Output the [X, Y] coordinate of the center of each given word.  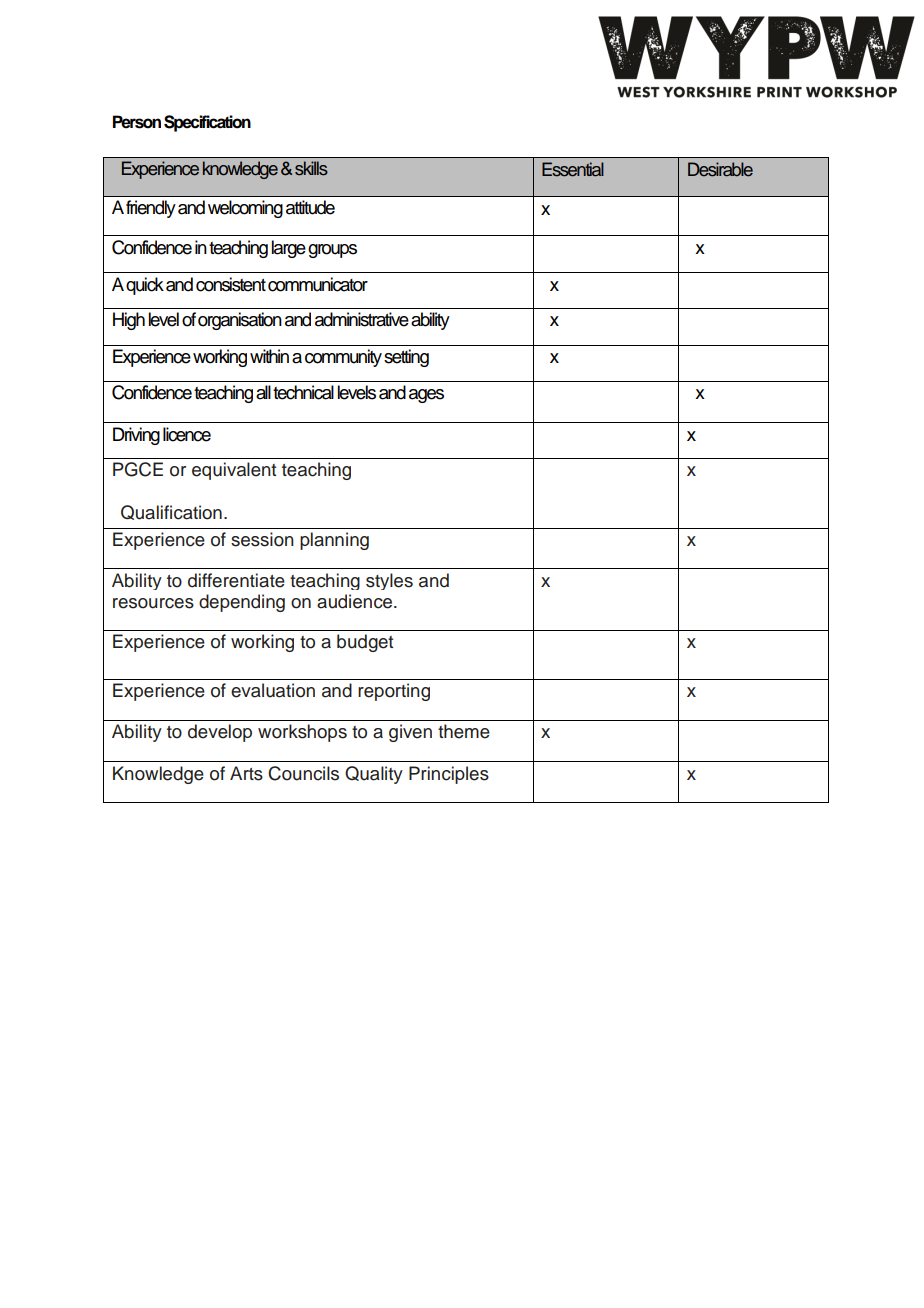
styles [389, 581]
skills [311, 168]
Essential [573, 169]
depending [242, 603]
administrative [362, 319]
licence [187, 434]
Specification [207, 123]
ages [426, 396]
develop [220, 733]
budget [365, 643]
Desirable [720, 169]
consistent [231, 284]
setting [406, 358]
